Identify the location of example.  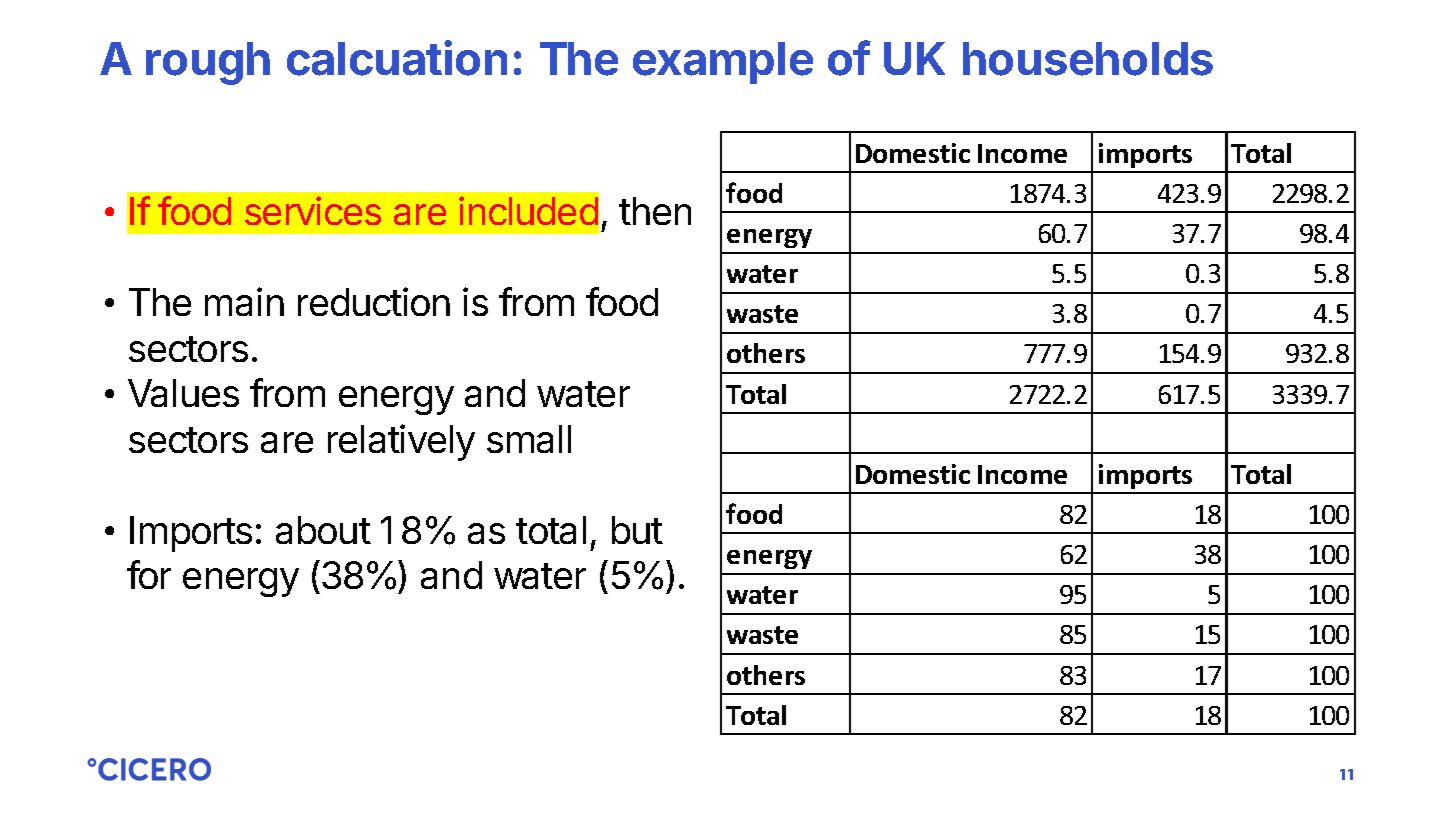
(723, 63).
